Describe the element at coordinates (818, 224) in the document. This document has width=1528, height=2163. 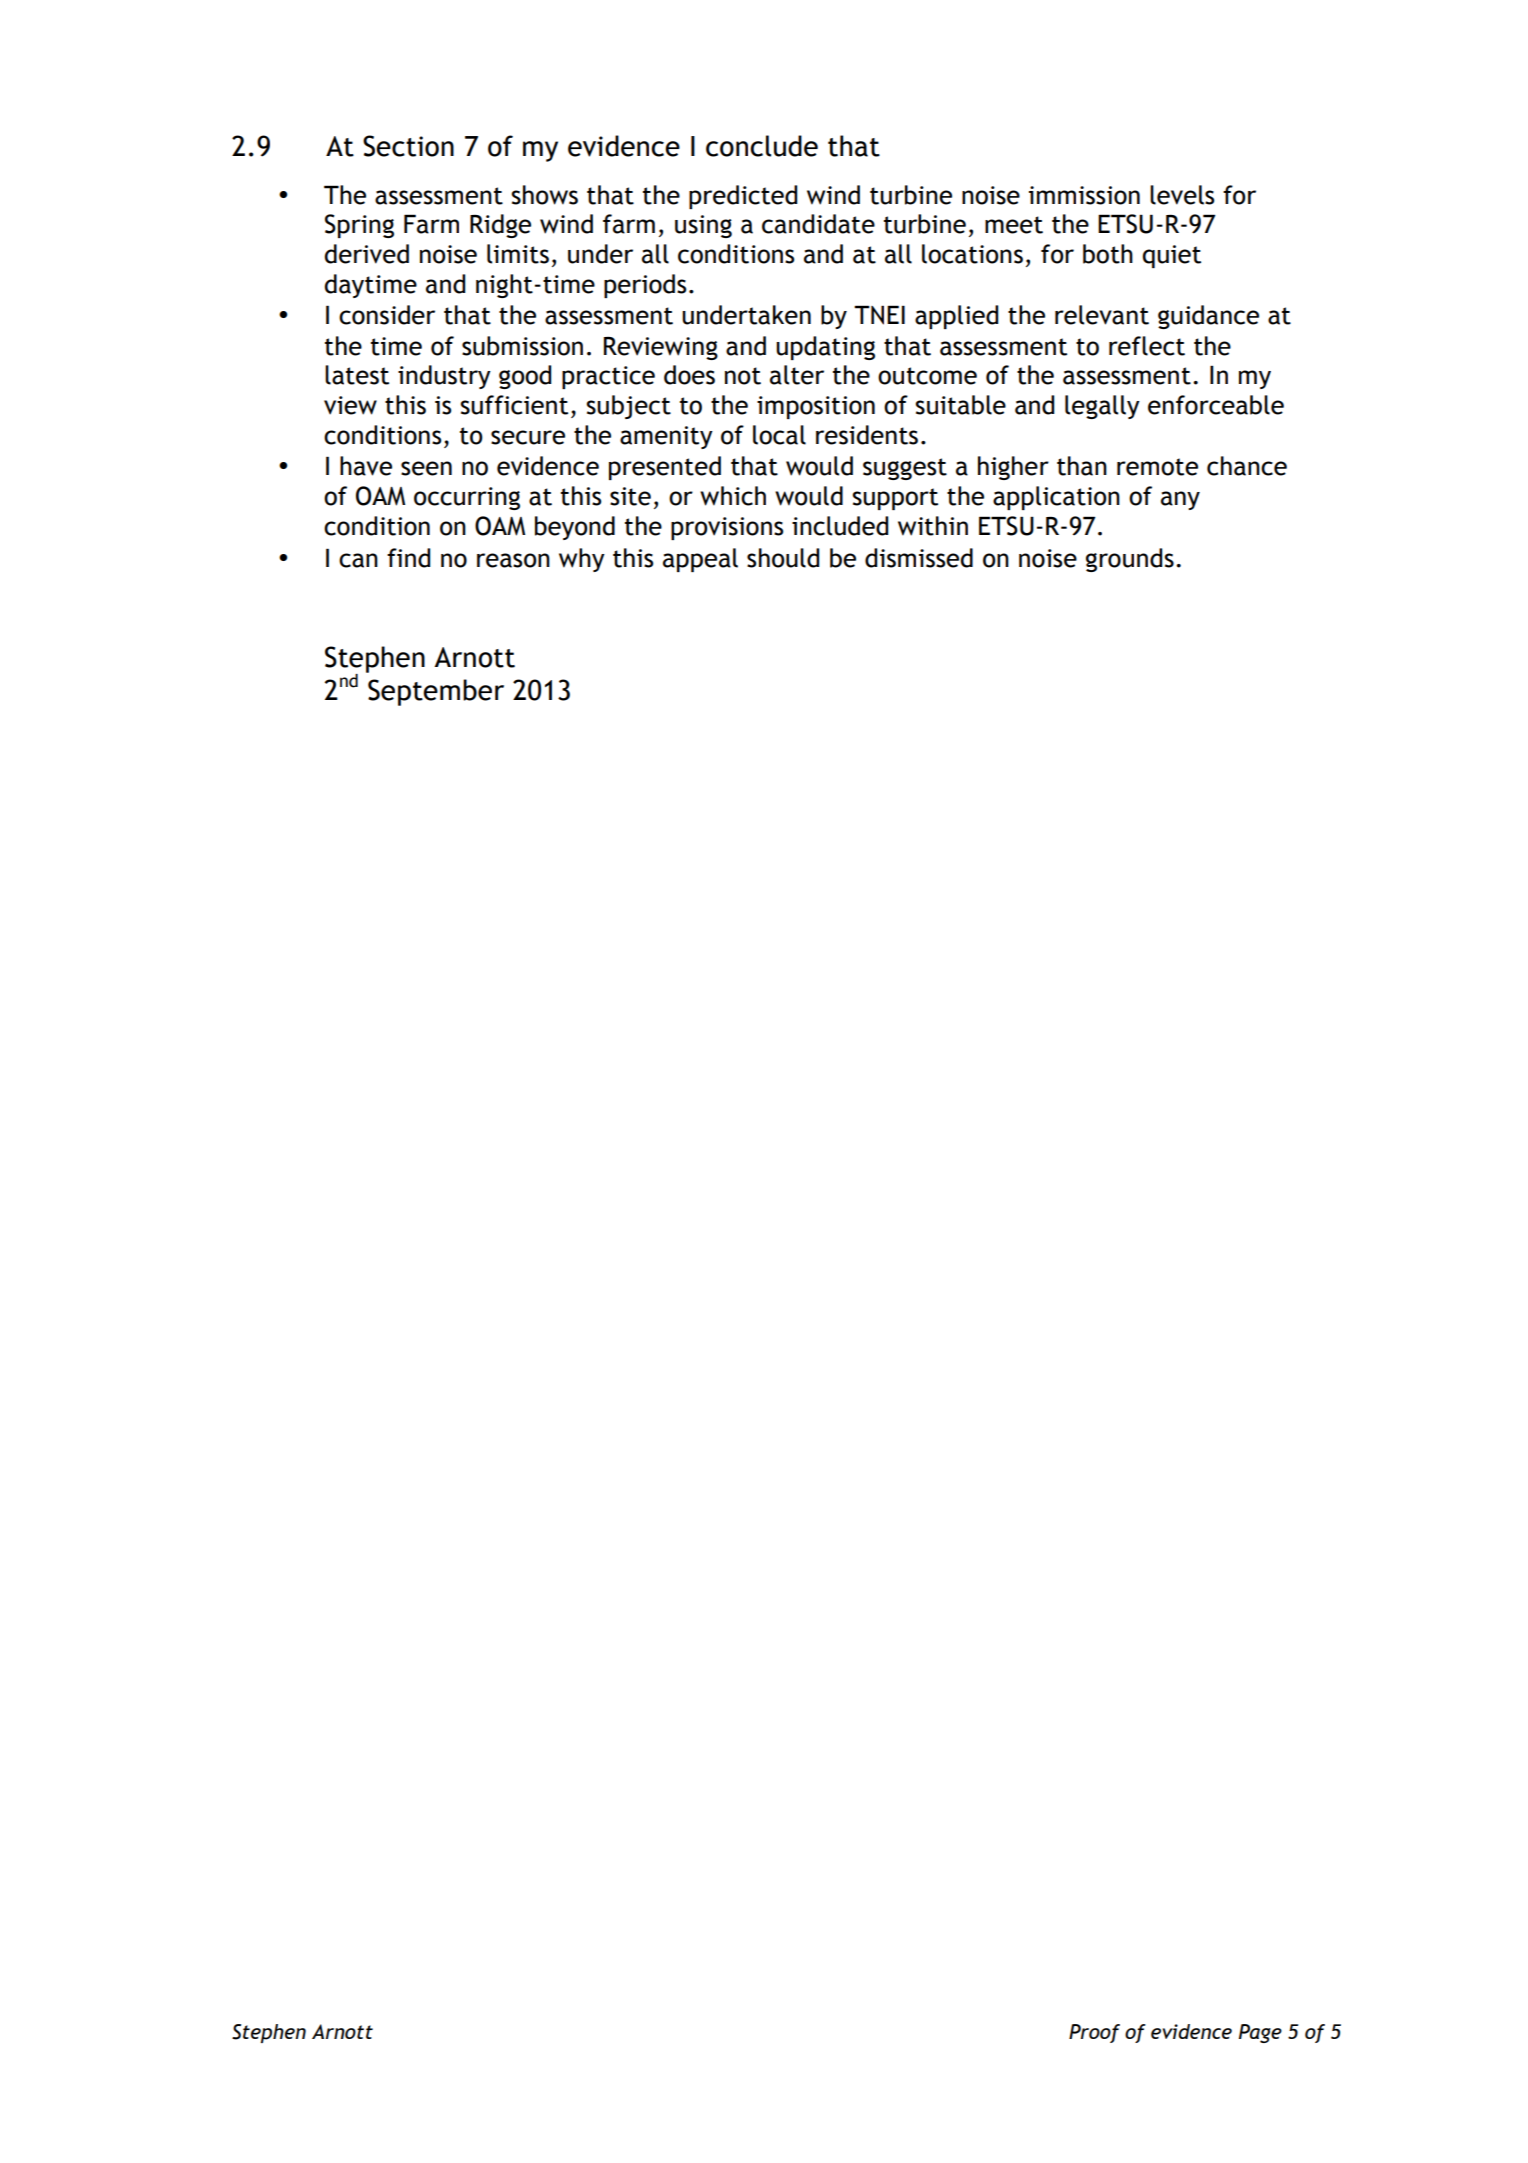
I see `candidate` at that location.
